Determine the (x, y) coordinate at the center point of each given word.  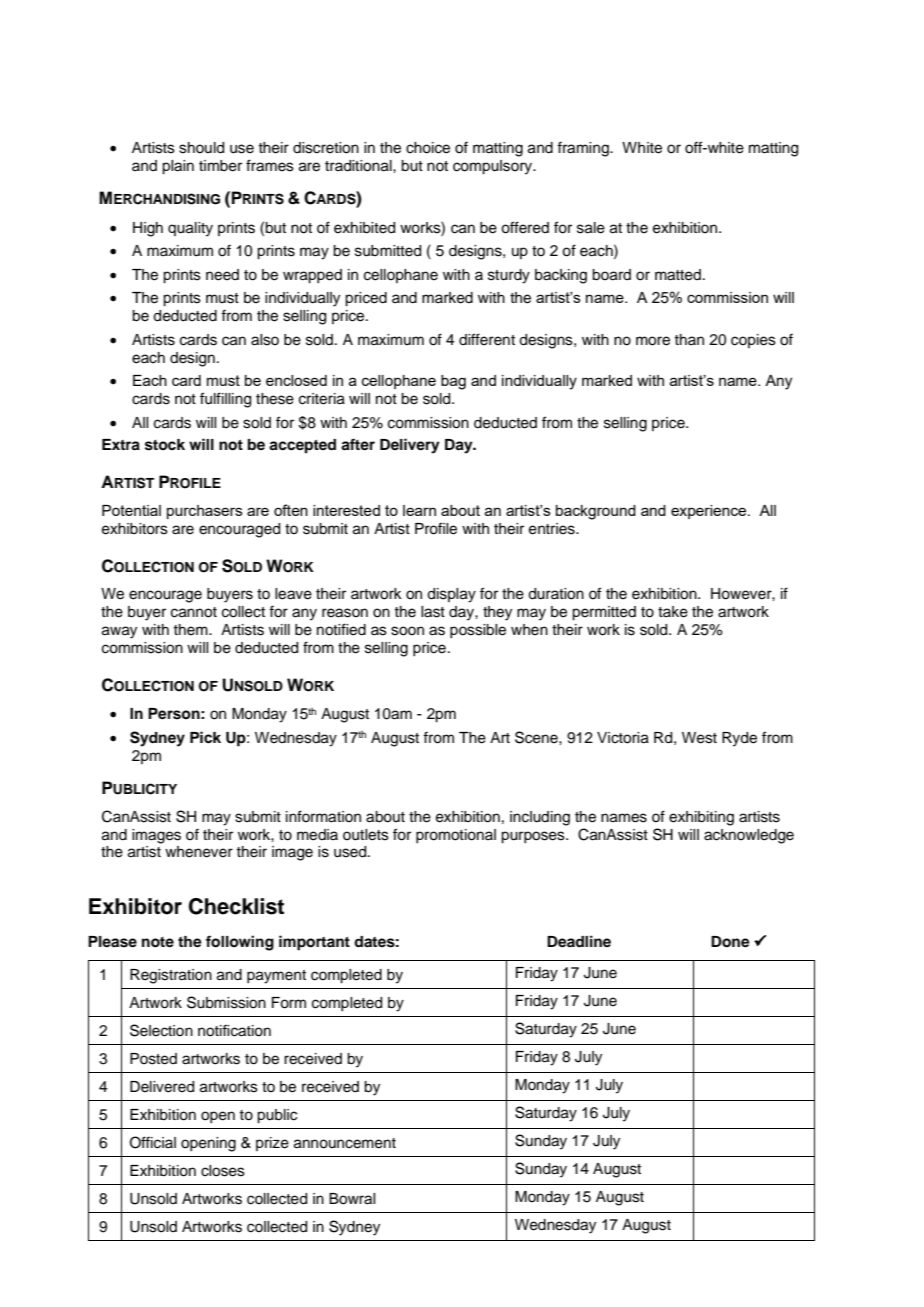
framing (584, 149)
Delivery (410, 446)
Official (153, 1142)
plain (178, 167)
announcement (345, 1143)
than (689, 339)
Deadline (579, 941)
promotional (456, 836)
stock (165, 445)
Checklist (236, 906)
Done (730, 942)
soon (407, 631)
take (673, 612)
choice (428, 148)
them (191, 630)
